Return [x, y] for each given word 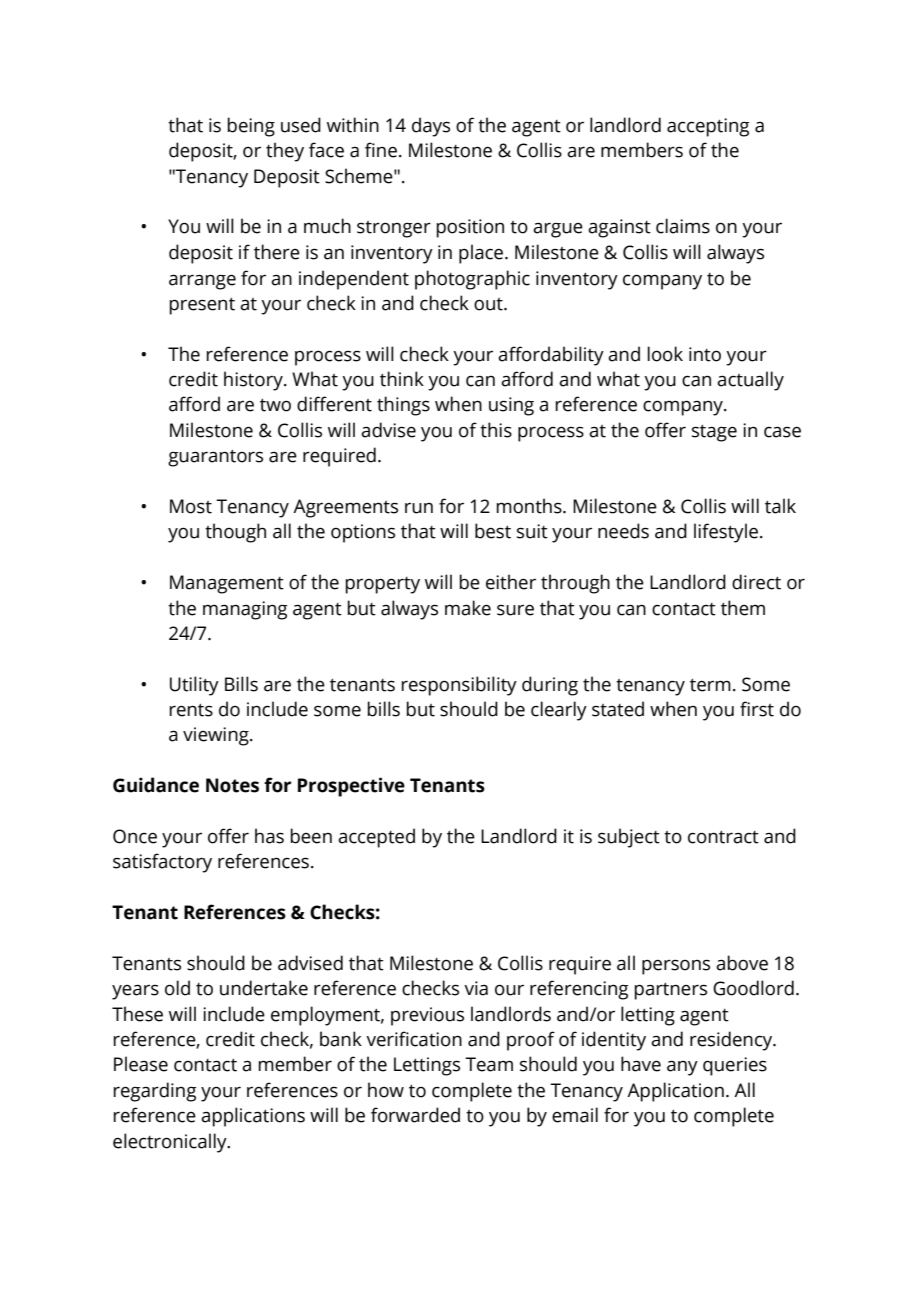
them [743, 608]
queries [735, 1066]
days [431, 127]
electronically [171, 1143]
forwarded [415, 1115]
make [468, 608]
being [251, 127]
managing [245, 610]
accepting [708, 127]
